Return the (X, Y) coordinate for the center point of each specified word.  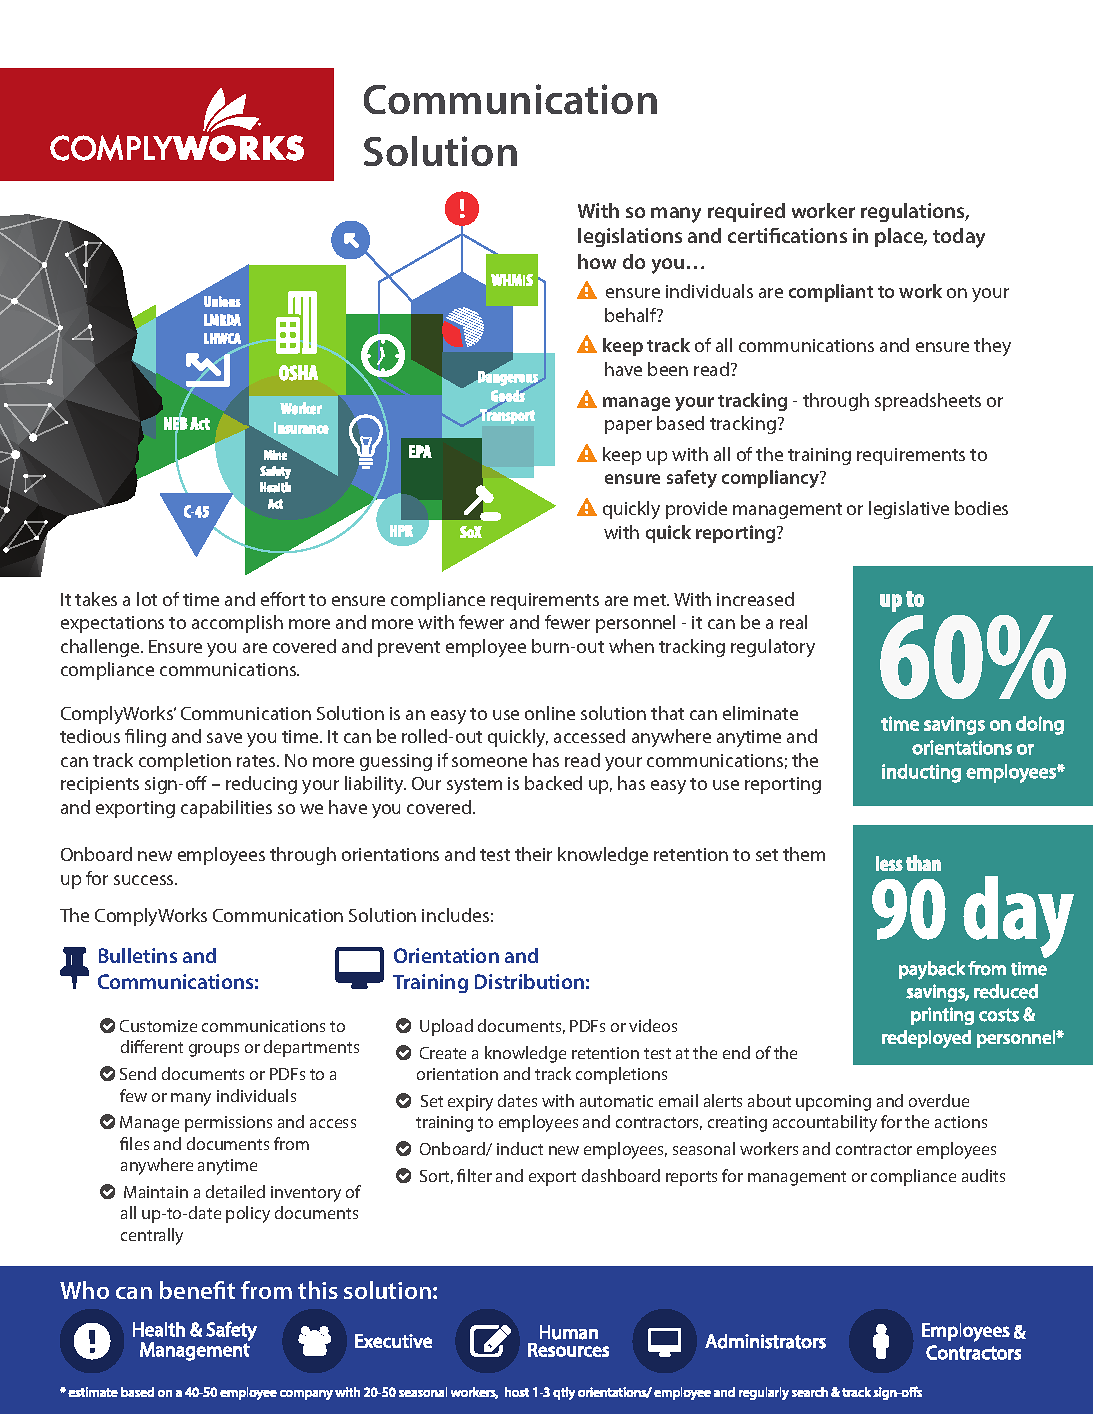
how (597, 261)
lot (147, 599)
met (651, 600)
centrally (152, 1236)
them (804, 854)
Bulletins (138, 955)
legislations (630, 237)
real (793, 622)
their (533, 854)
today (959, 238)
